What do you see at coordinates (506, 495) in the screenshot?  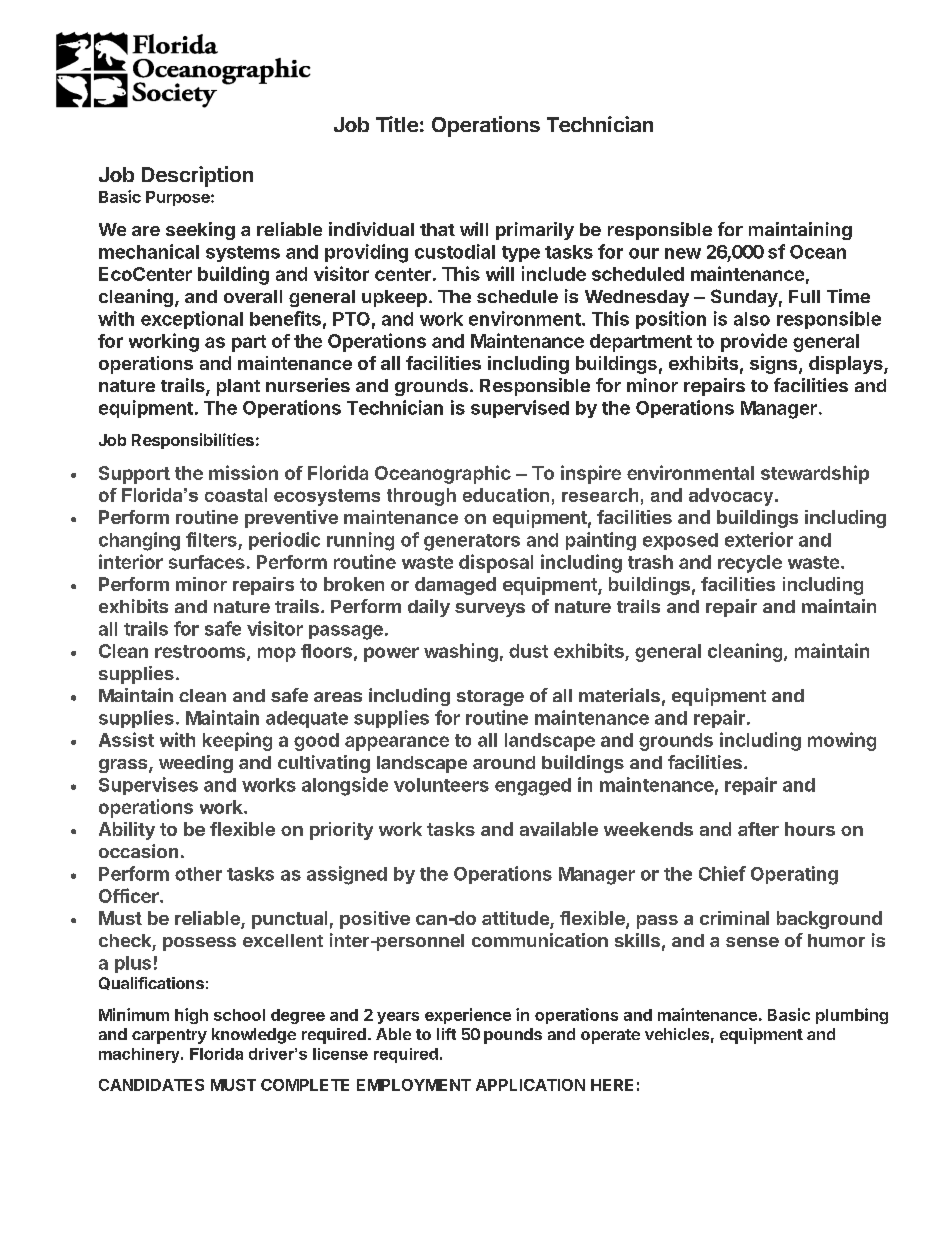 I see `education` at bounding box center [506, 495].
